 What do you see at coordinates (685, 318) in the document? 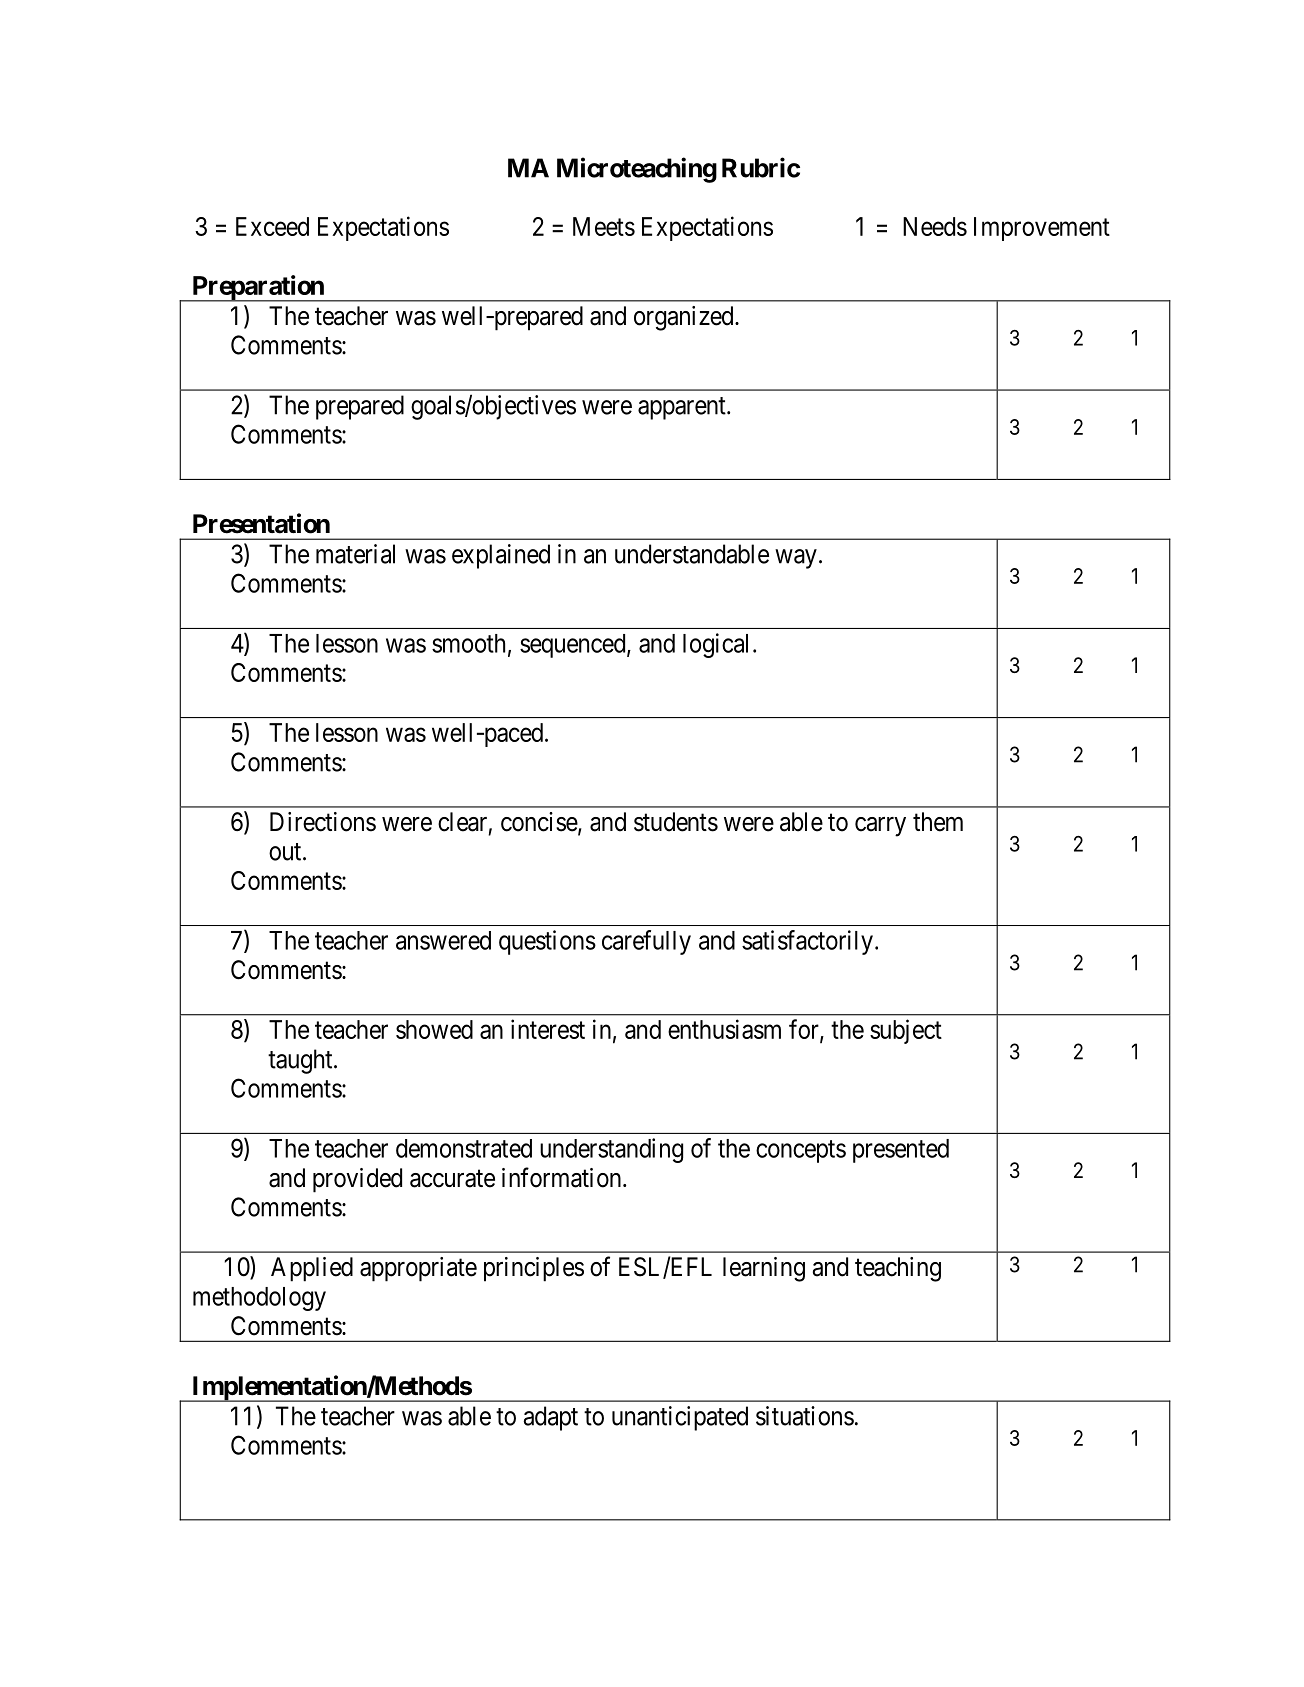
I see `organized` at bounding box center [685, 318].
